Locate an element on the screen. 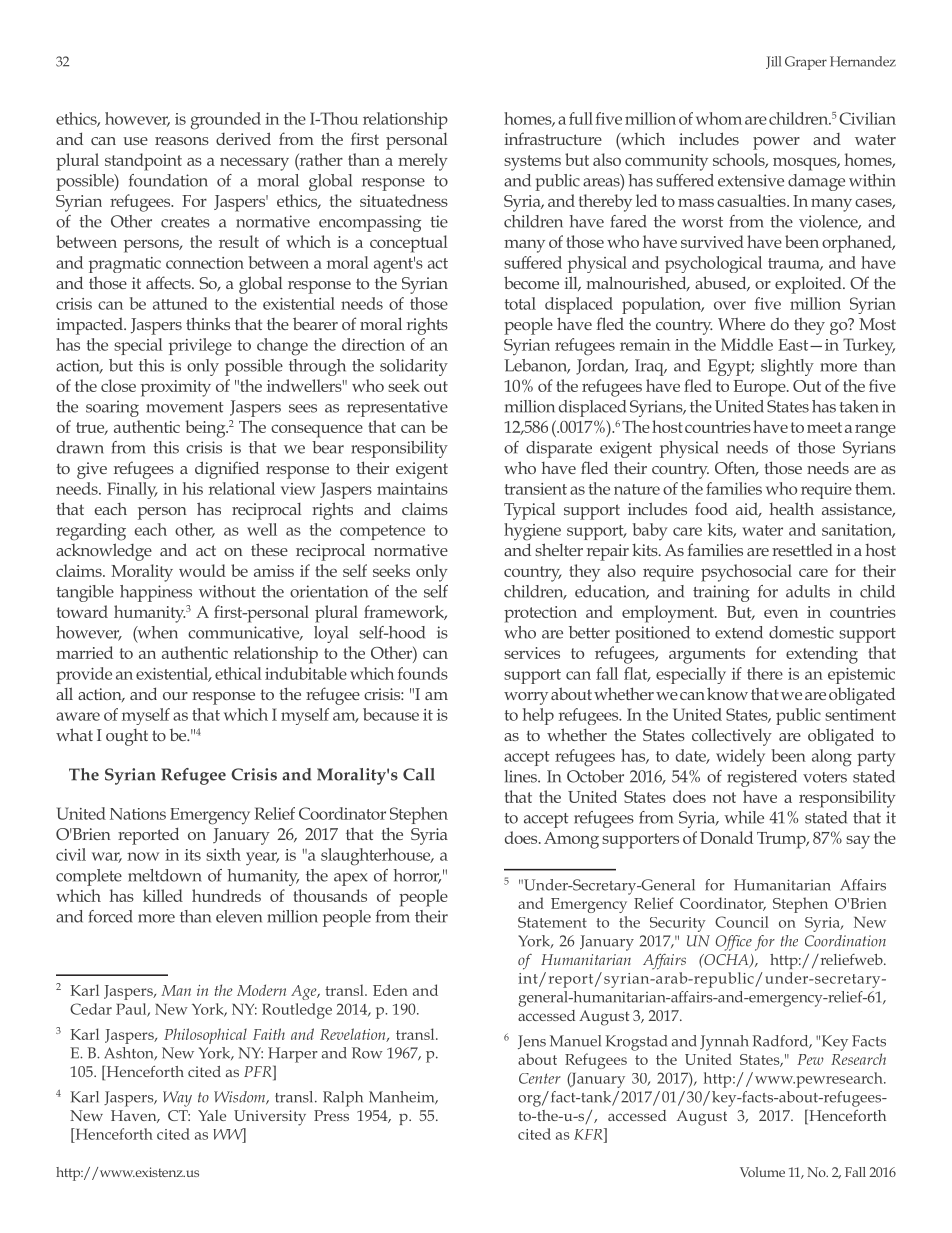 The width and height of the screenshot is (952, 1233). lines is located at coordinates (521, 776).
